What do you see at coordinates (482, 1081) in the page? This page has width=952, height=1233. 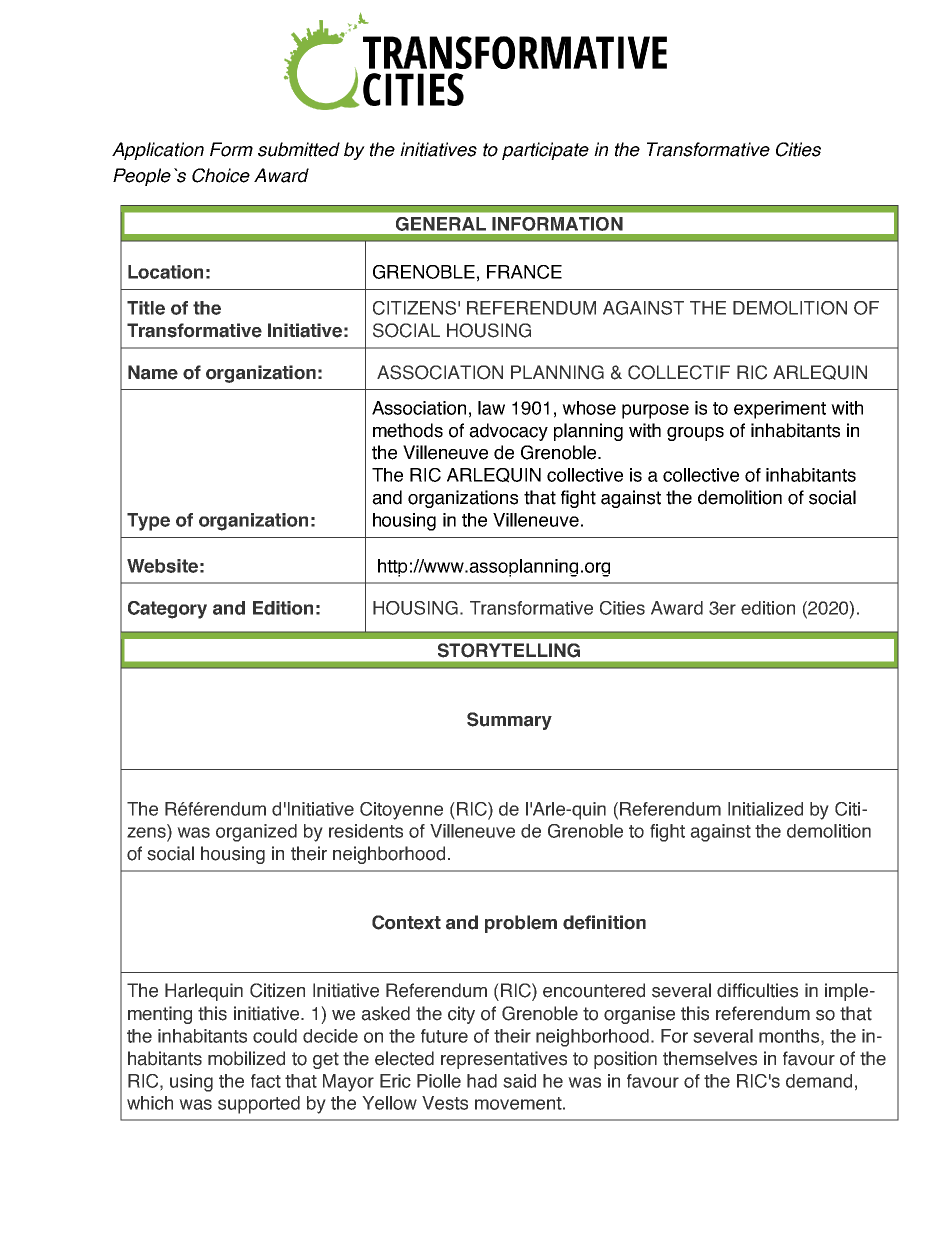 I see `had` at bounding box center [482, 1081].
